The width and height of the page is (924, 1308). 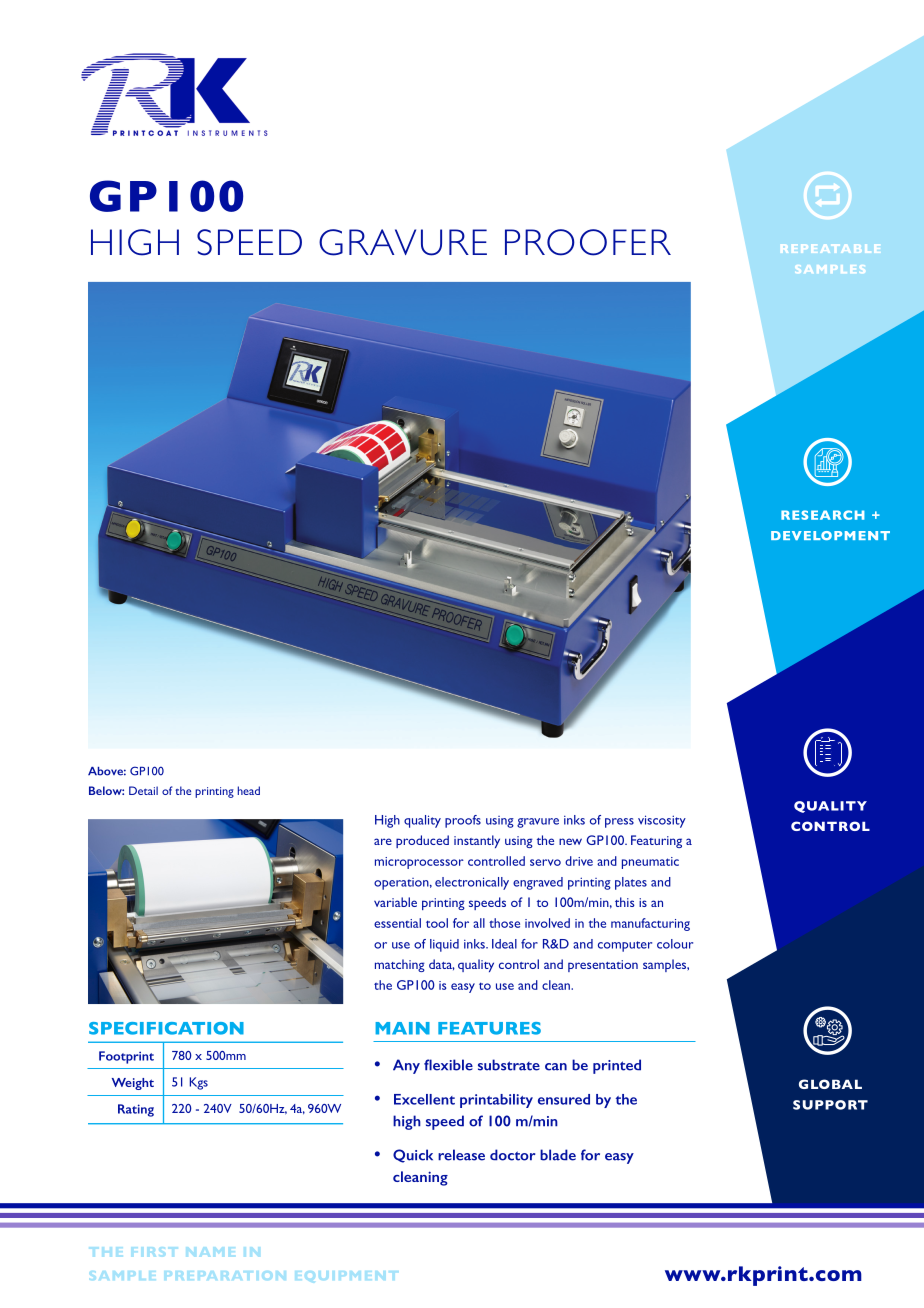 What do you see at coordinates (477, 841) in the page?
I see `instantly` at bounding box center [477, 841].
